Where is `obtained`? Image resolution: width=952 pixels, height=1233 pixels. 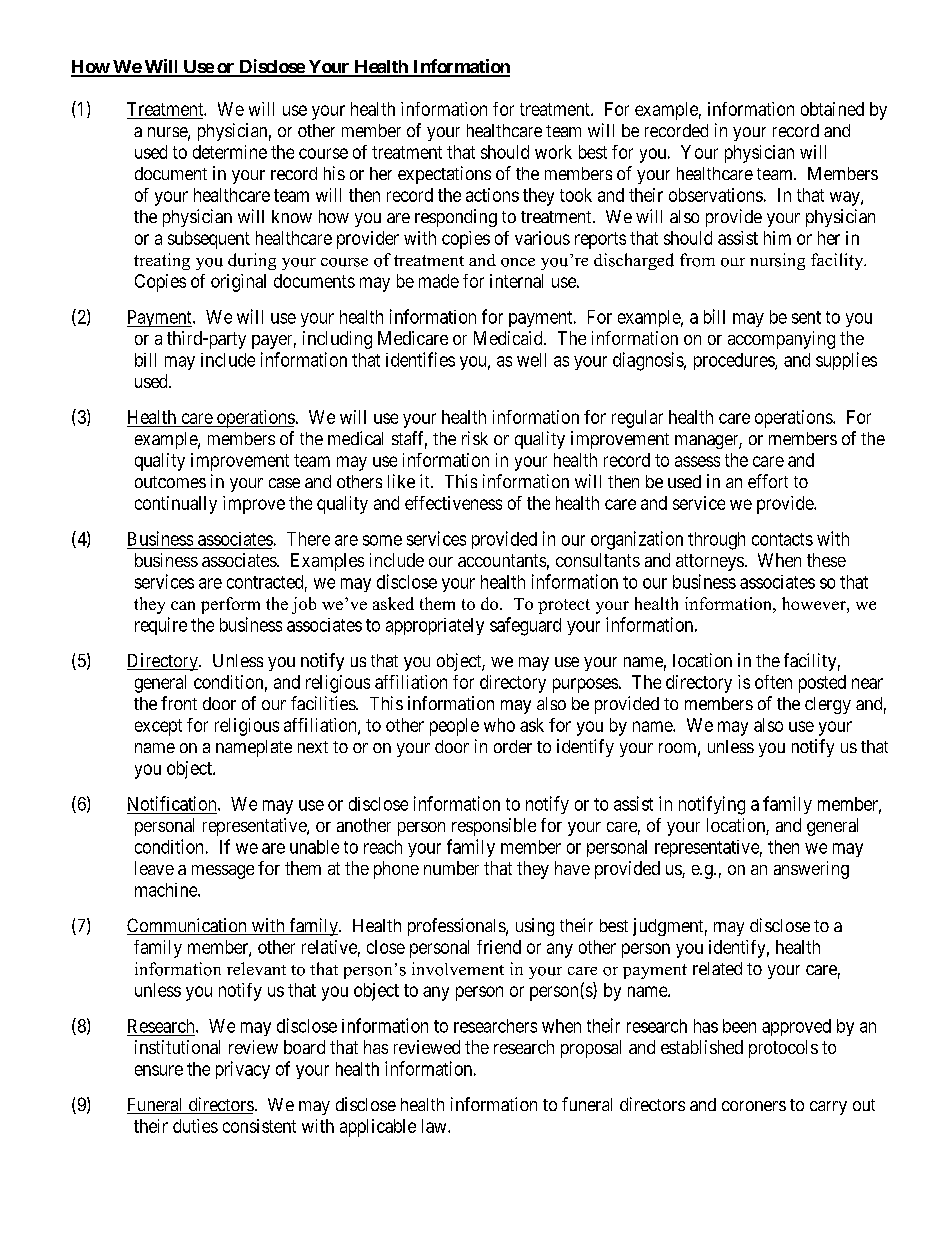 obtained is located at coordinates (832, 109).
